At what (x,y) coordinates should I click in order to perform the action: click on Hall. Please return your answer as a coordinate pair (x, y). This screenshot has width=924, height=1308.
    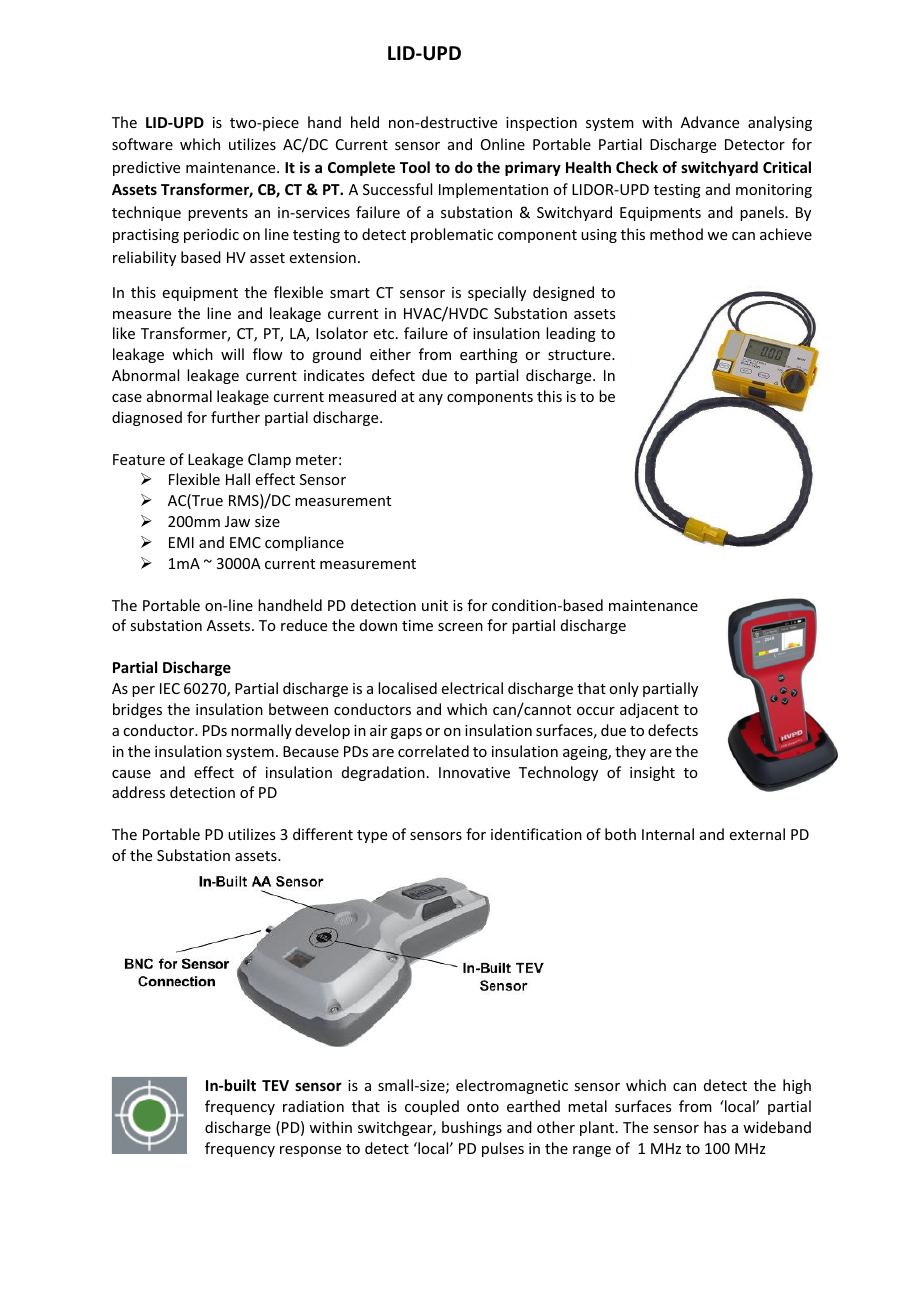
    Looking at the image, I should click on (238, 479).
